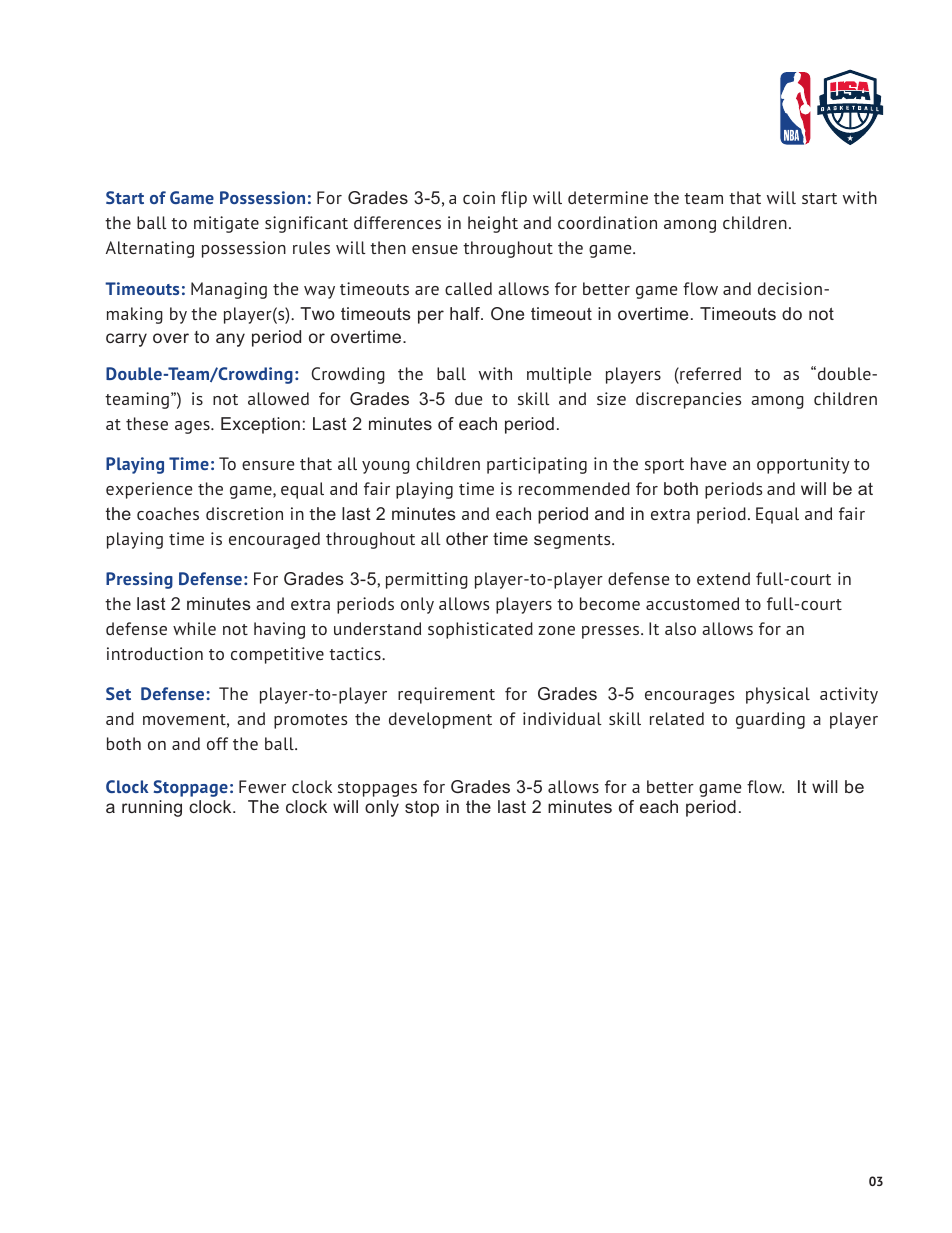  I want to click on height, so click(493, 224).
